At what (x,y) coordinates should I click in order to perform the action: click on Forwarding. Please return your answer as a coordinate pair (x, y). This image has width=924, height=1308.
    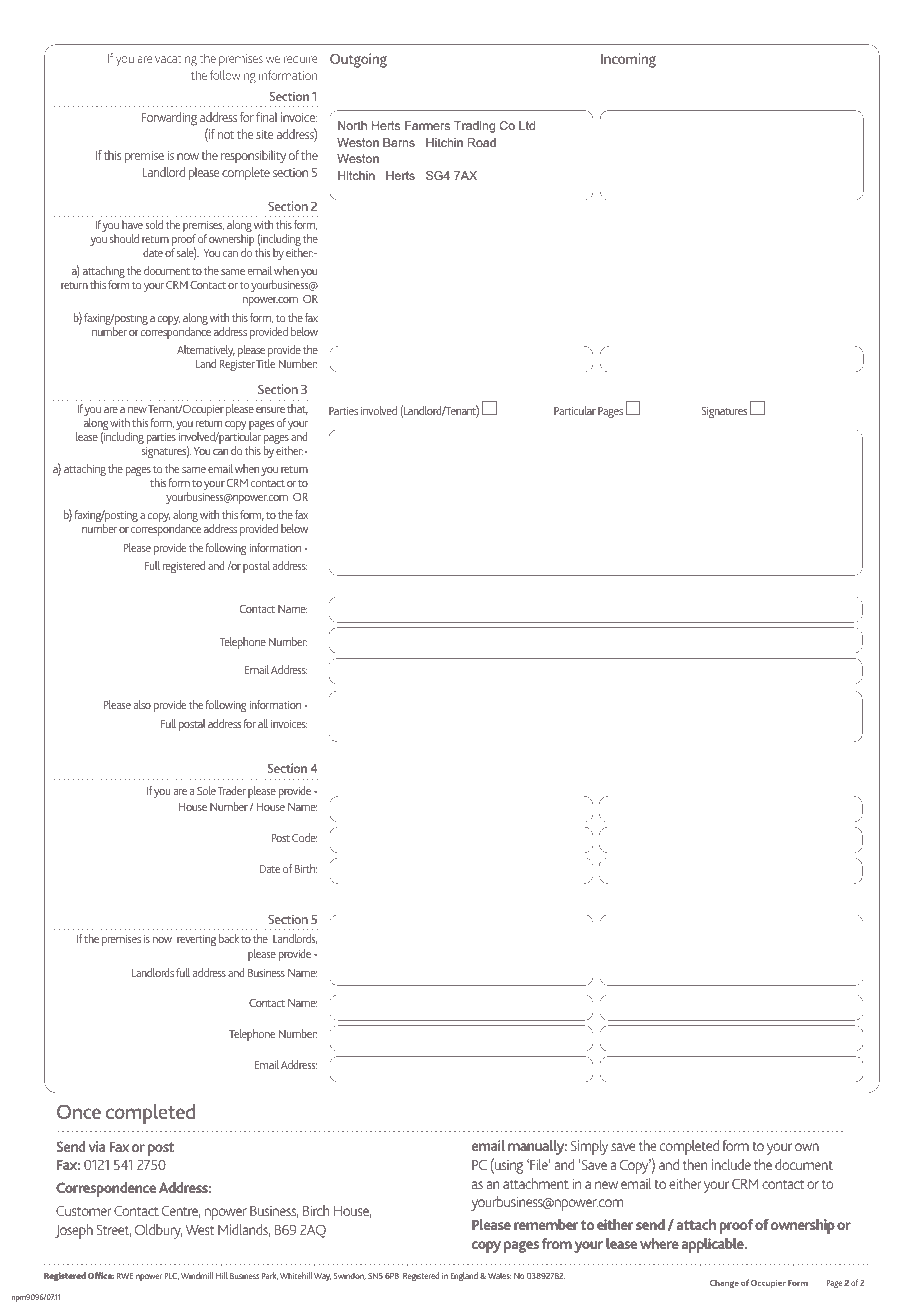
    Looking at the image, I should click on (169, 119).
